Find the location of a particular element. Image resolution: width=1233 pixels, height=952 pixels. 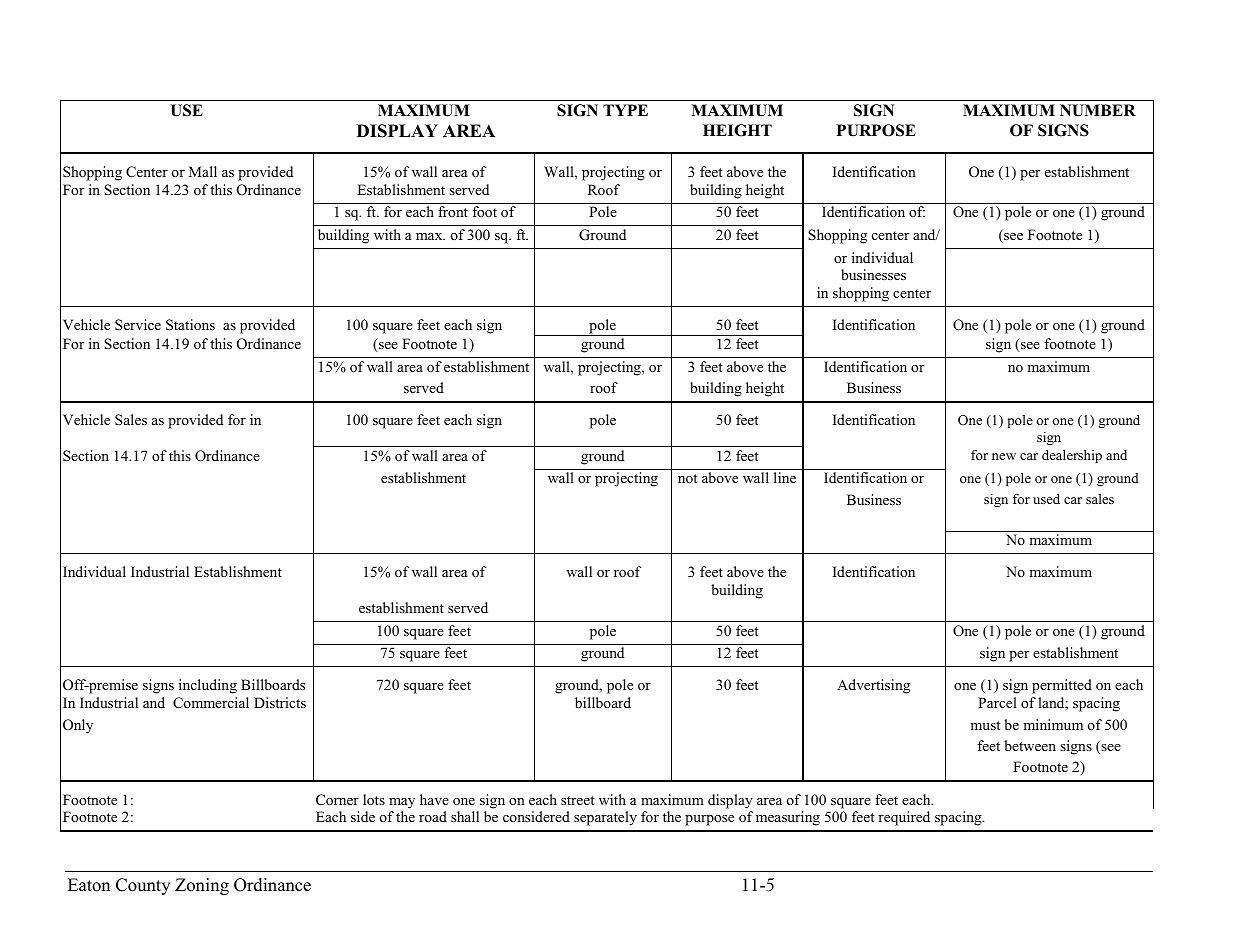

required is located at coordinates (904, 818).
